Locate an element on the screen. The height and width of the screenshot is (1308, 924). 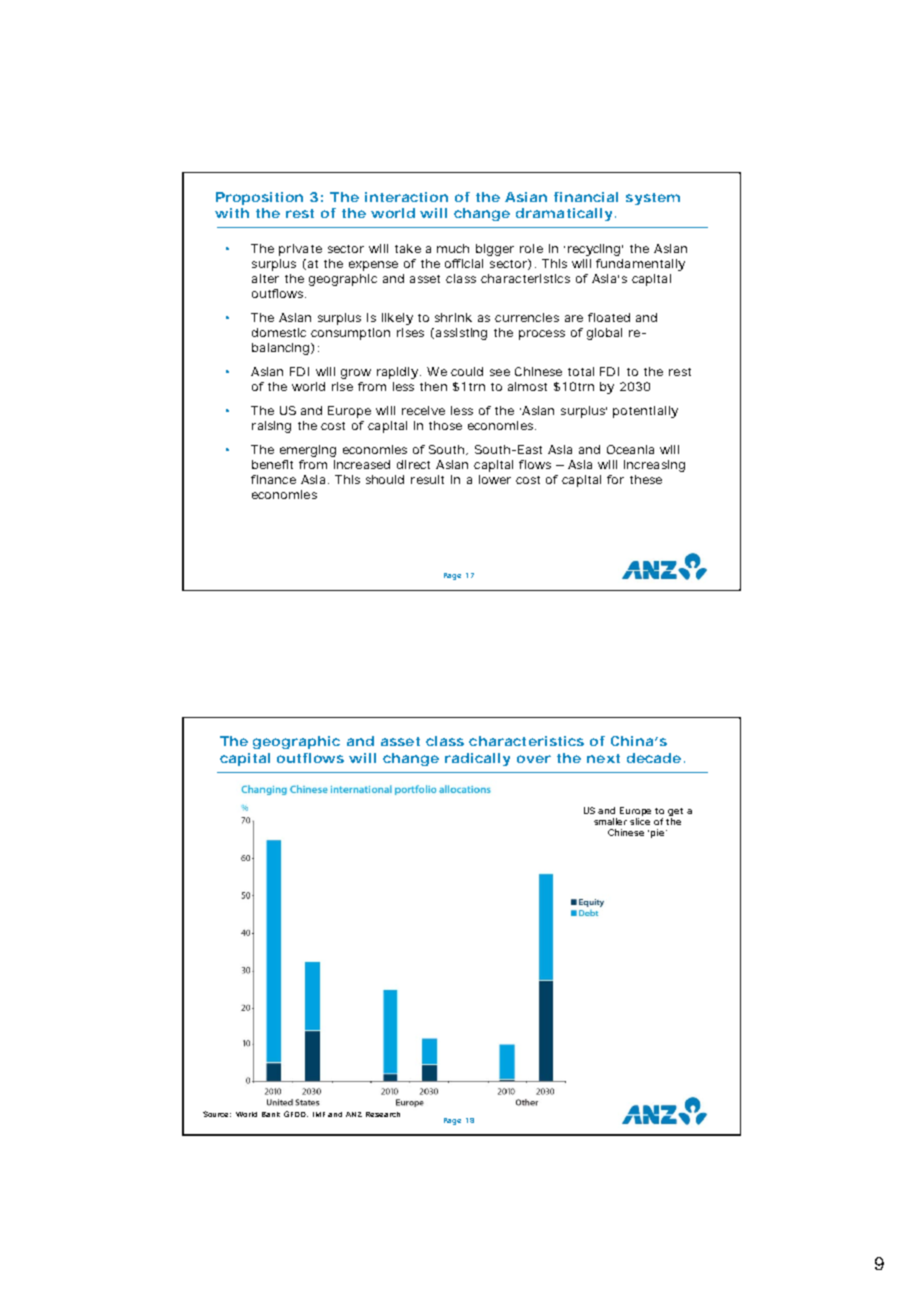
for is located at coordinates (615, 479).
